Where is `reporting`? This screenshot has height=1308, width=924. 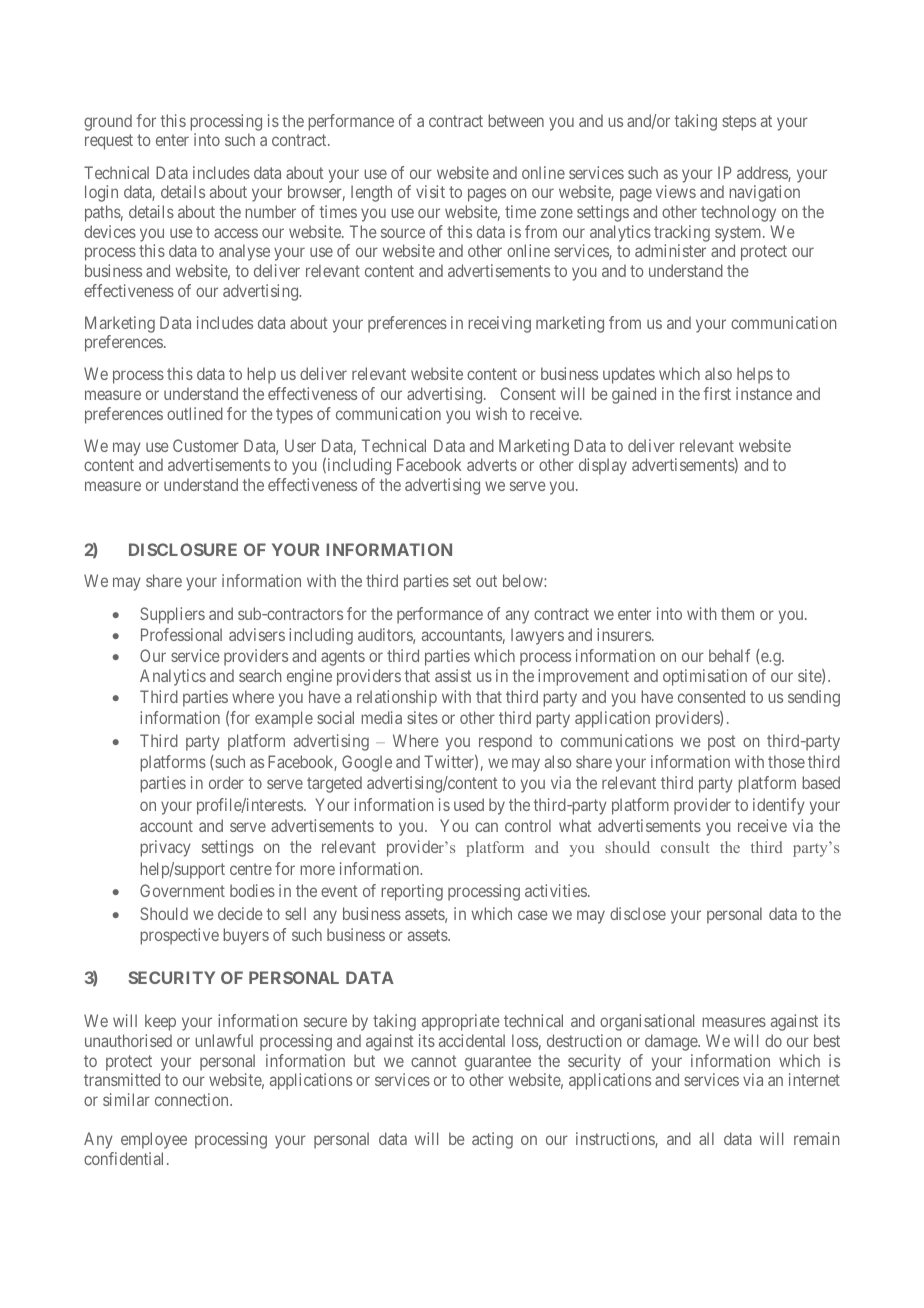
reporting is located at coordinates (412, 892).
